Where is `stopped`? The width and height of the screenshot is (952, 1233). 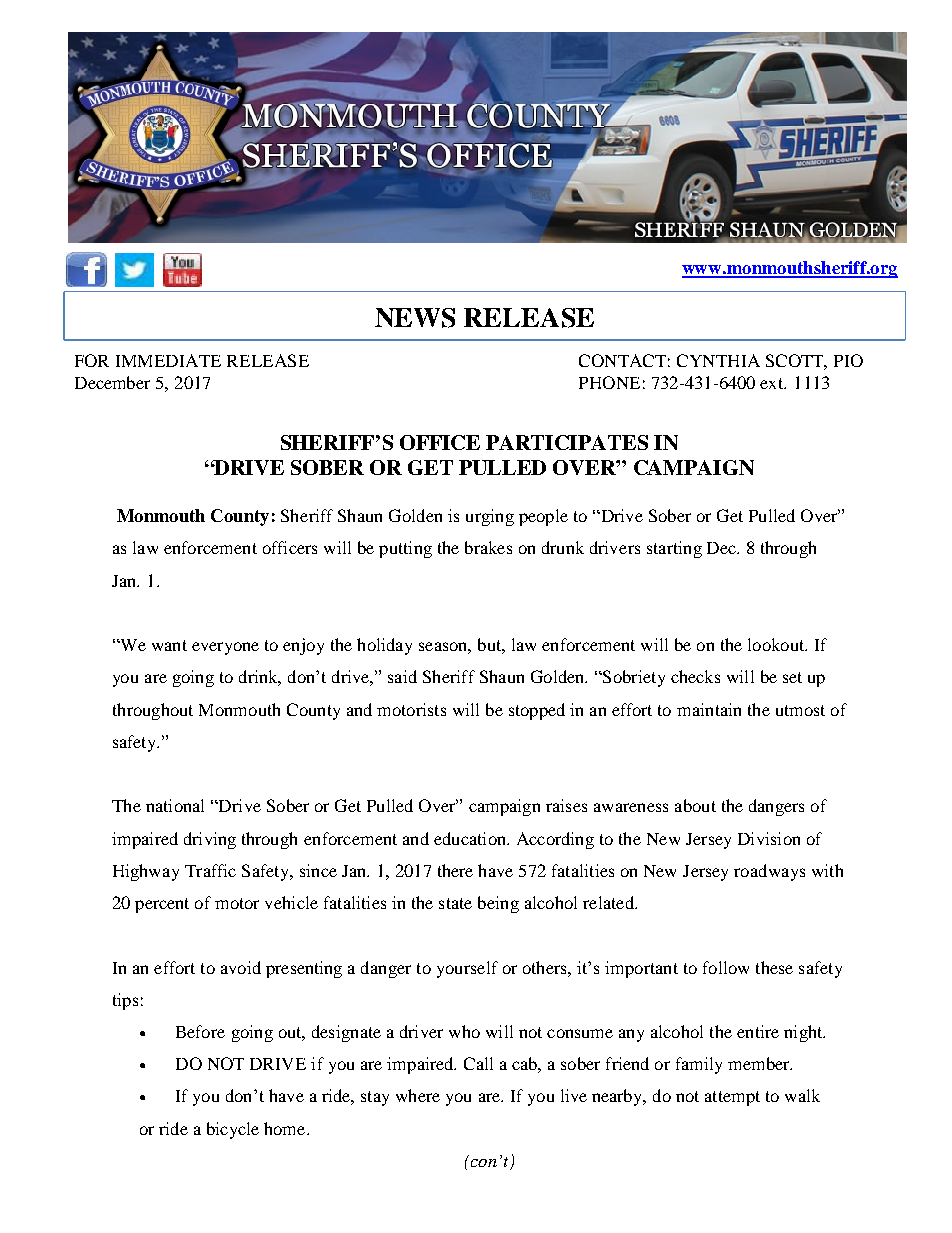
stopped is located at coordinates (537, 711).
